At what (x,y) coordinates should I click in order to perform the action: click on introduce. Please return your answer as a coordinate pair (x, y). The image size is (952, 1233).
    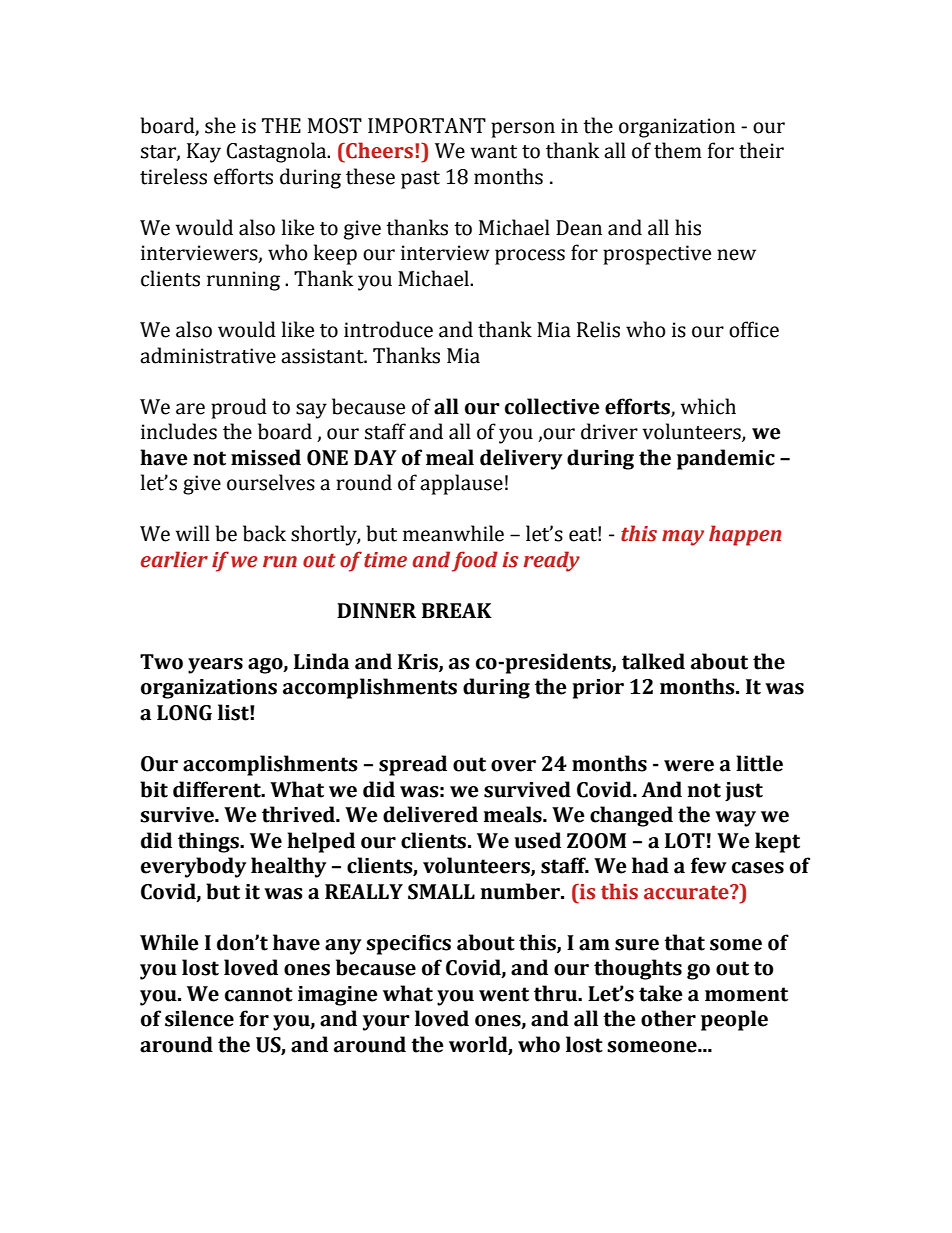
    Looking at the image, I should click on (388, 329).
